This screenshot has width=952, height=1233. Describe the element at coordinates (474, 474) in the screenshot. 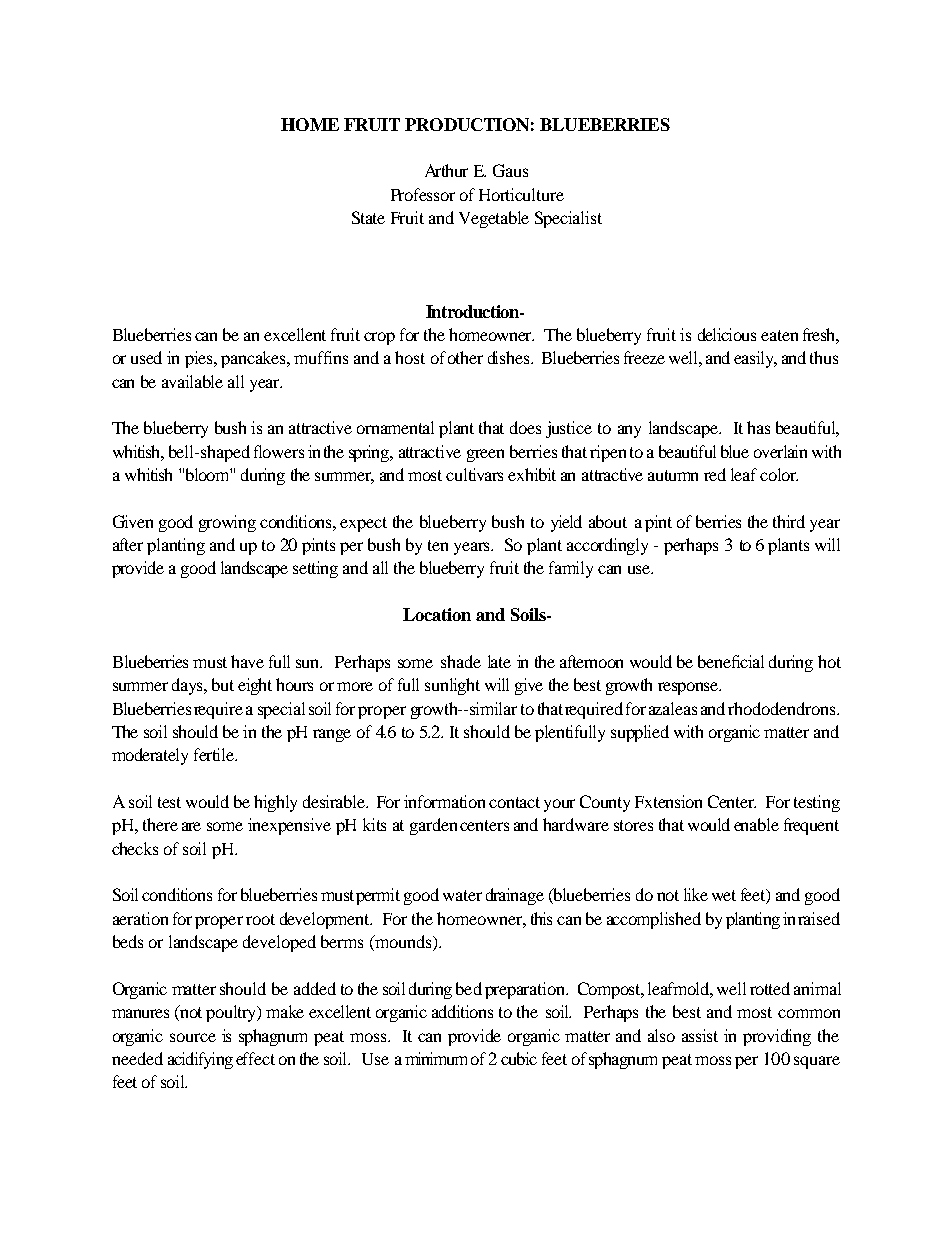

I see `cultivars` at that location.
